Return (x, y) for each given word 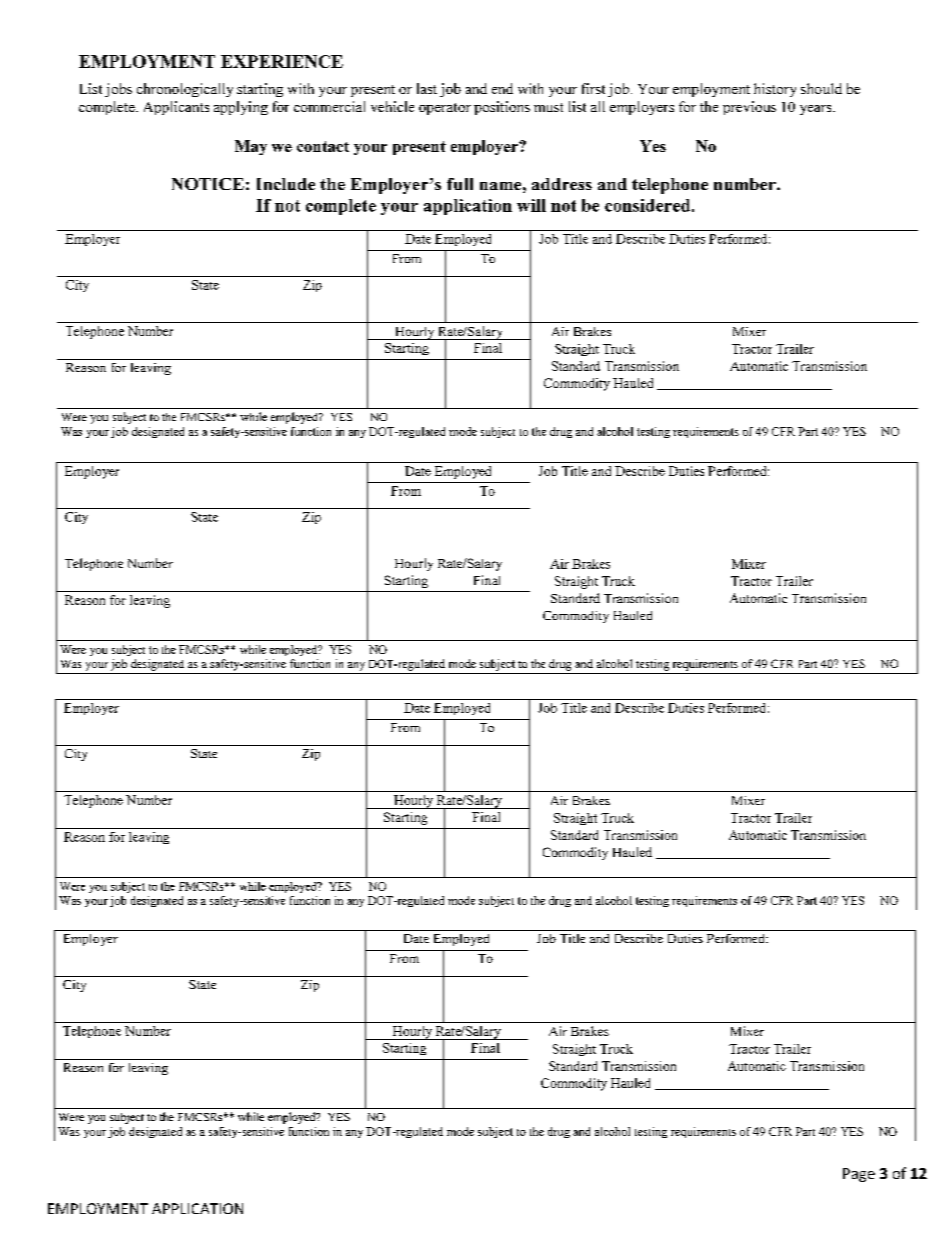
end (502, 88)
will (531, 205)
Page (859, 1175)
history (775, 90)
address (562, 184)
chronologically (185, 90)
